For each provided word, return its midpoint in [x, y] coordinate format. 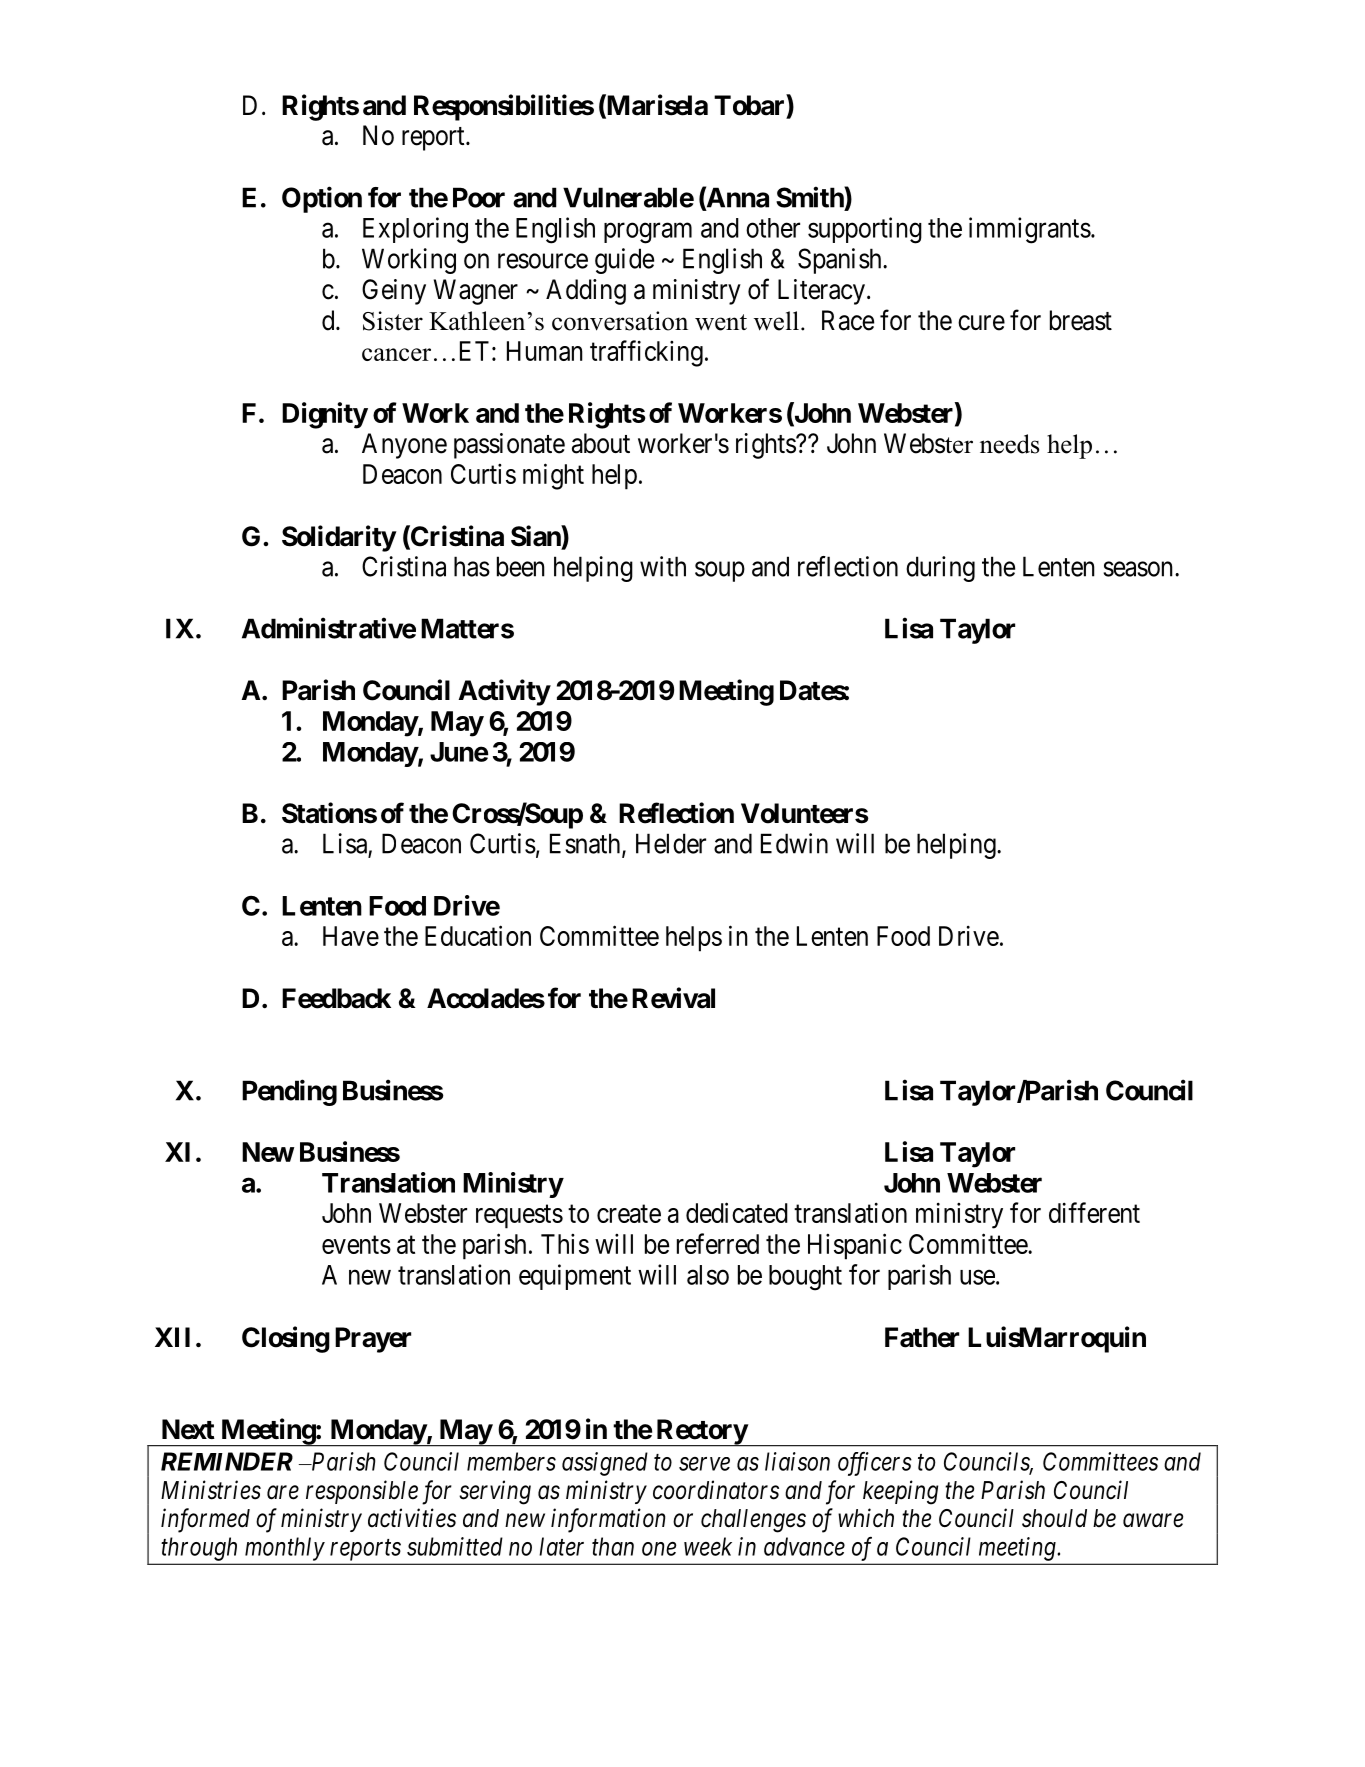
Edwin [794, 843]
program [648, 233]
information [608, 1520]
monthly [285, 1549]
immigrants [1030, 230]
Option [322, 199]
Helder [671, 843]
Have [351, 936]
